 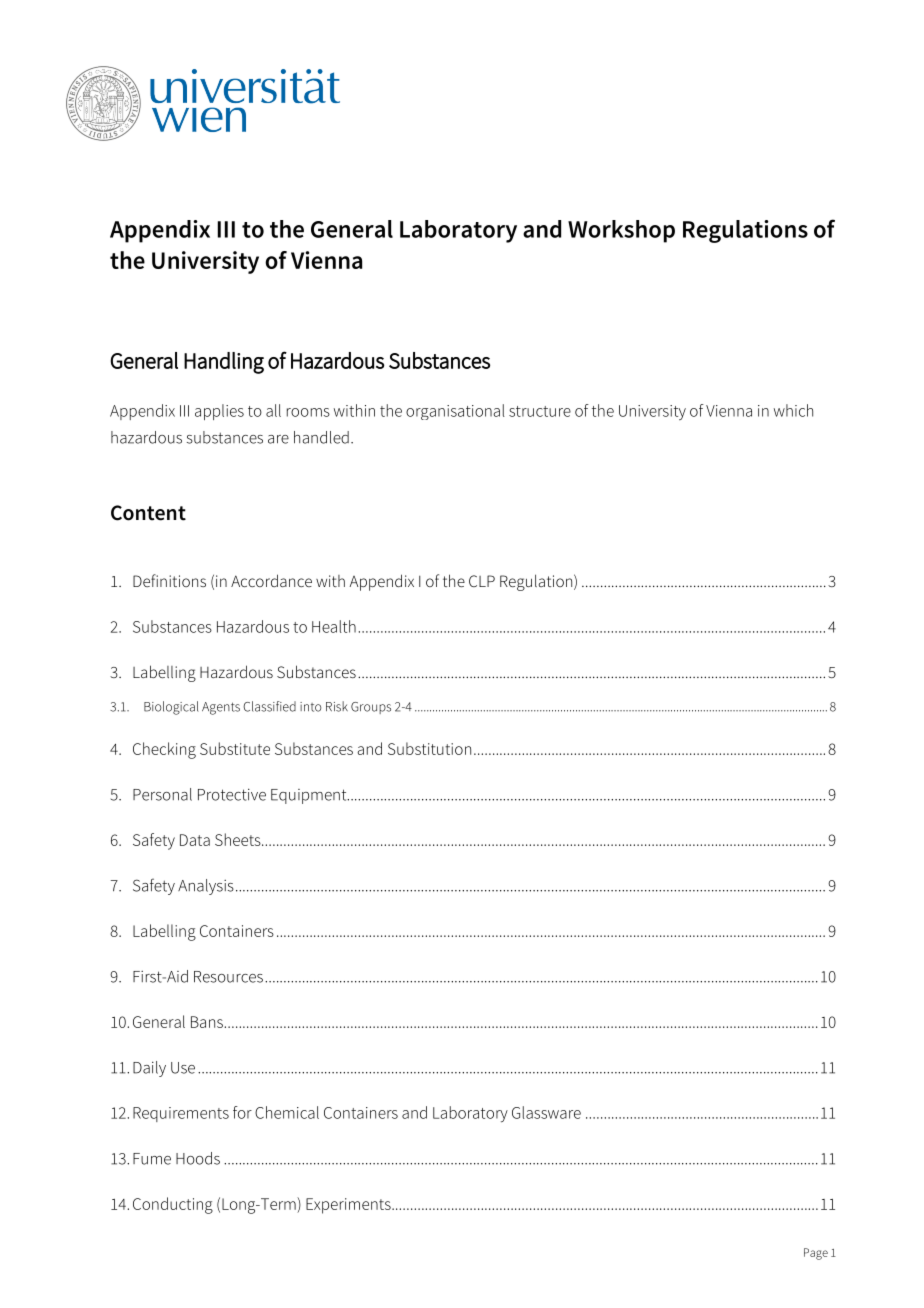 I want to click on CLP, so click(x=482, y=581).
